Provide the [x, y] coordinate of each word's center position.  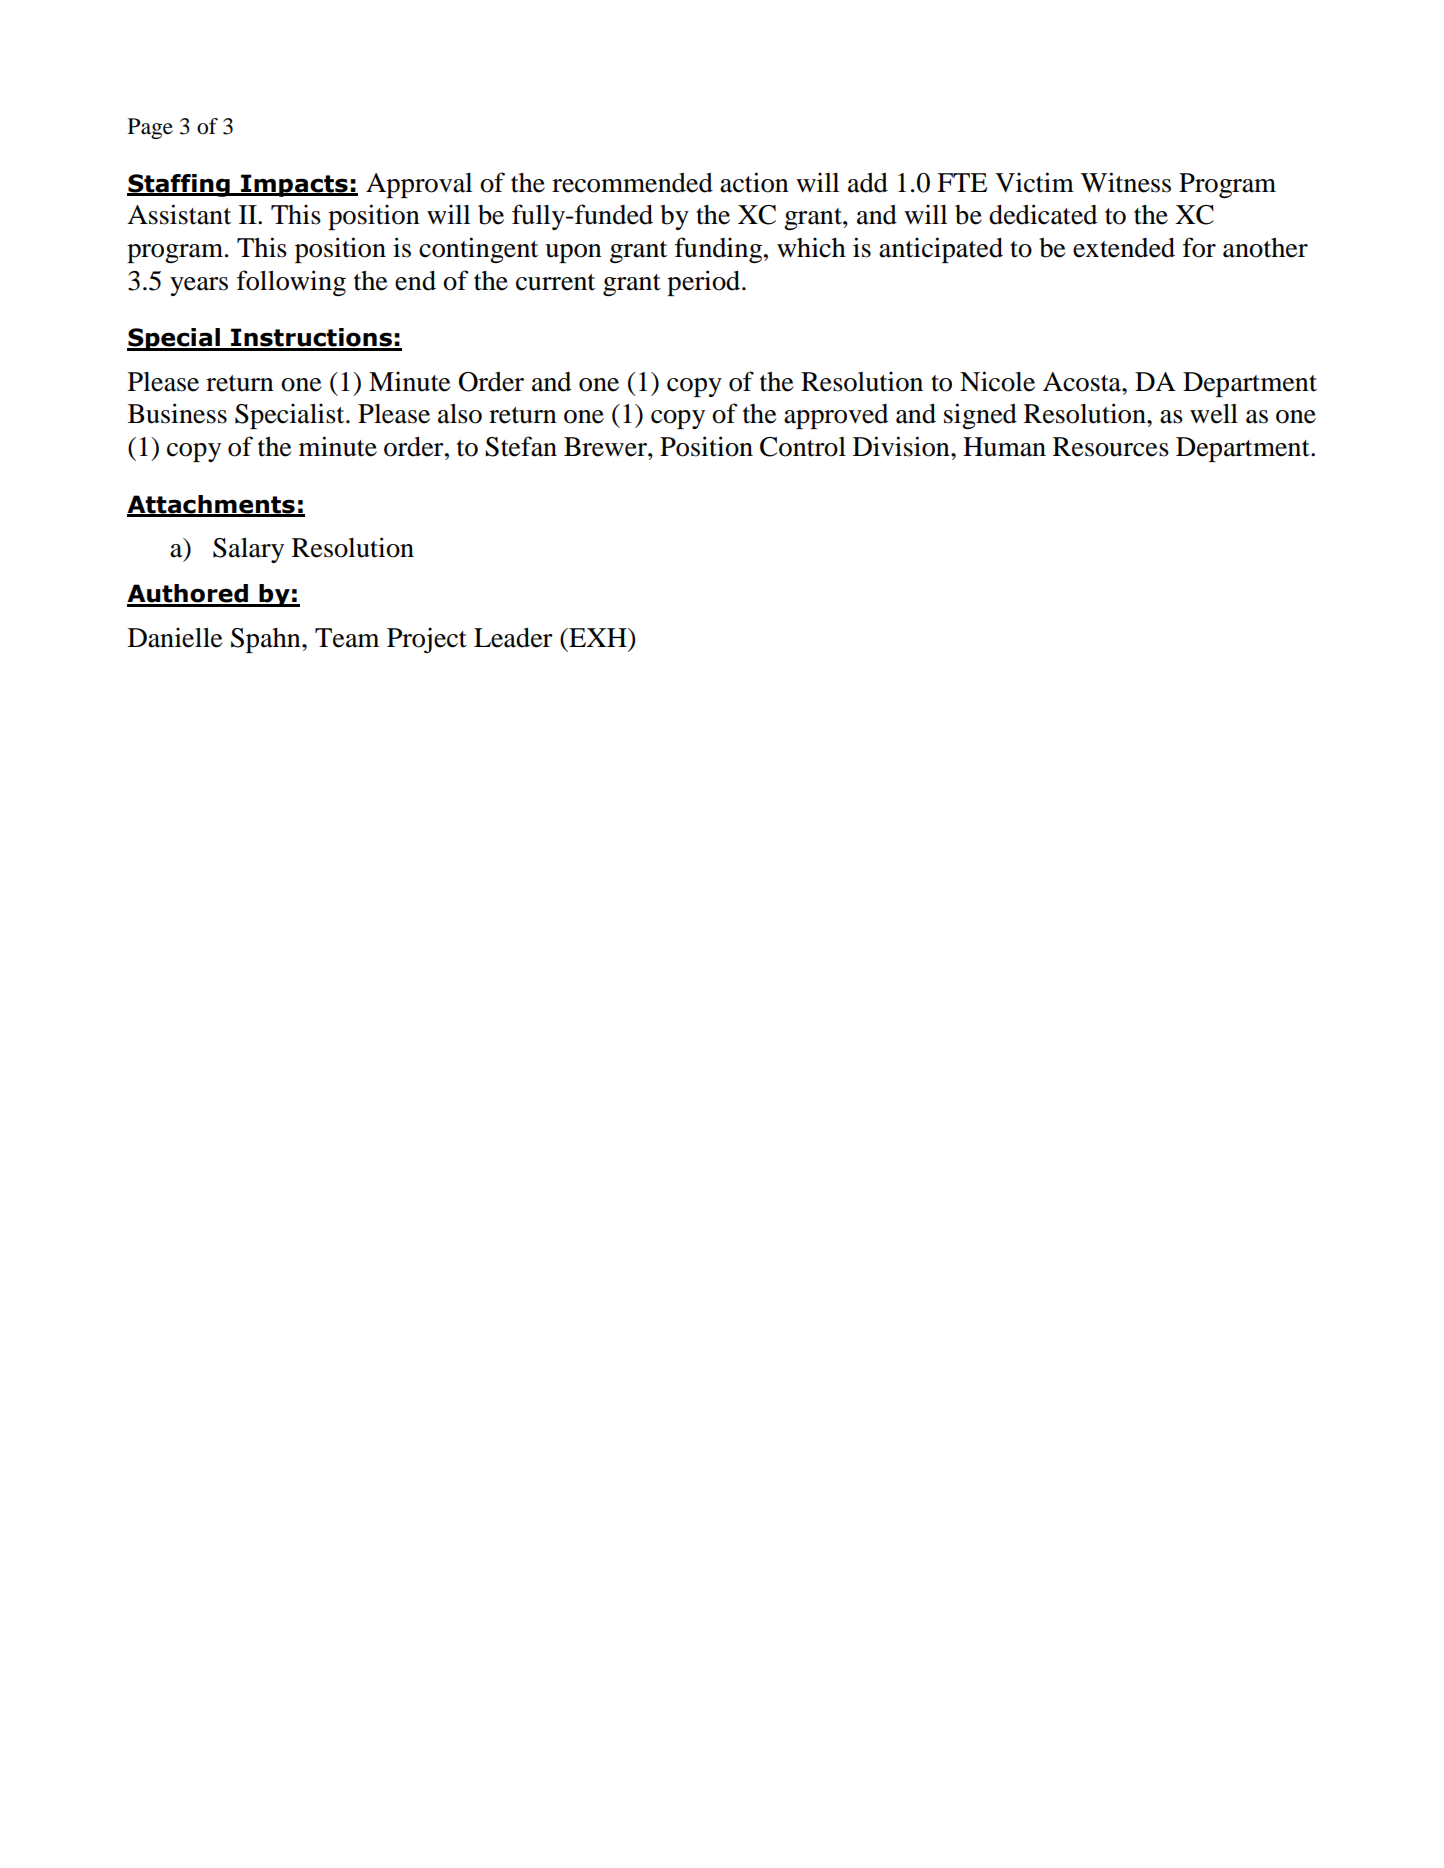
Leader [513, 638]
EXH [598, 637]
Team [347, 638]
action [754, 182]
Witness [1126, 182]
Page [150, 128]
